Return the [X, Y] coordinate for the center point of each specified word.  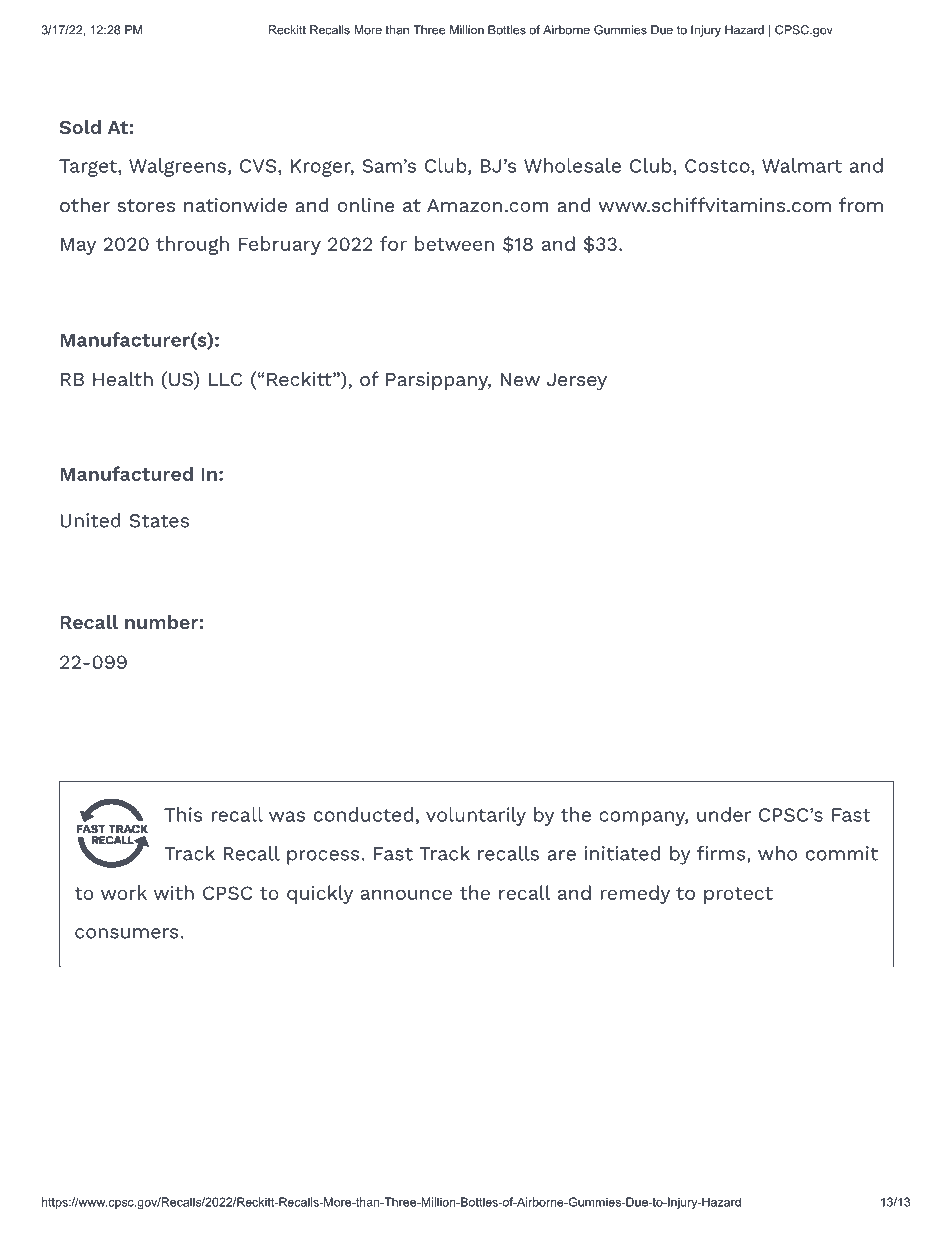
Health [123, 378]
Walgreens [177, 167]
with [174, 892]
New [520, 379]
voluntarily [476, 816]
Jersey [577, 381]
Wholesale [572, 165]
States [159, 521]
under [724, 814]
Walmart [802, 165]
